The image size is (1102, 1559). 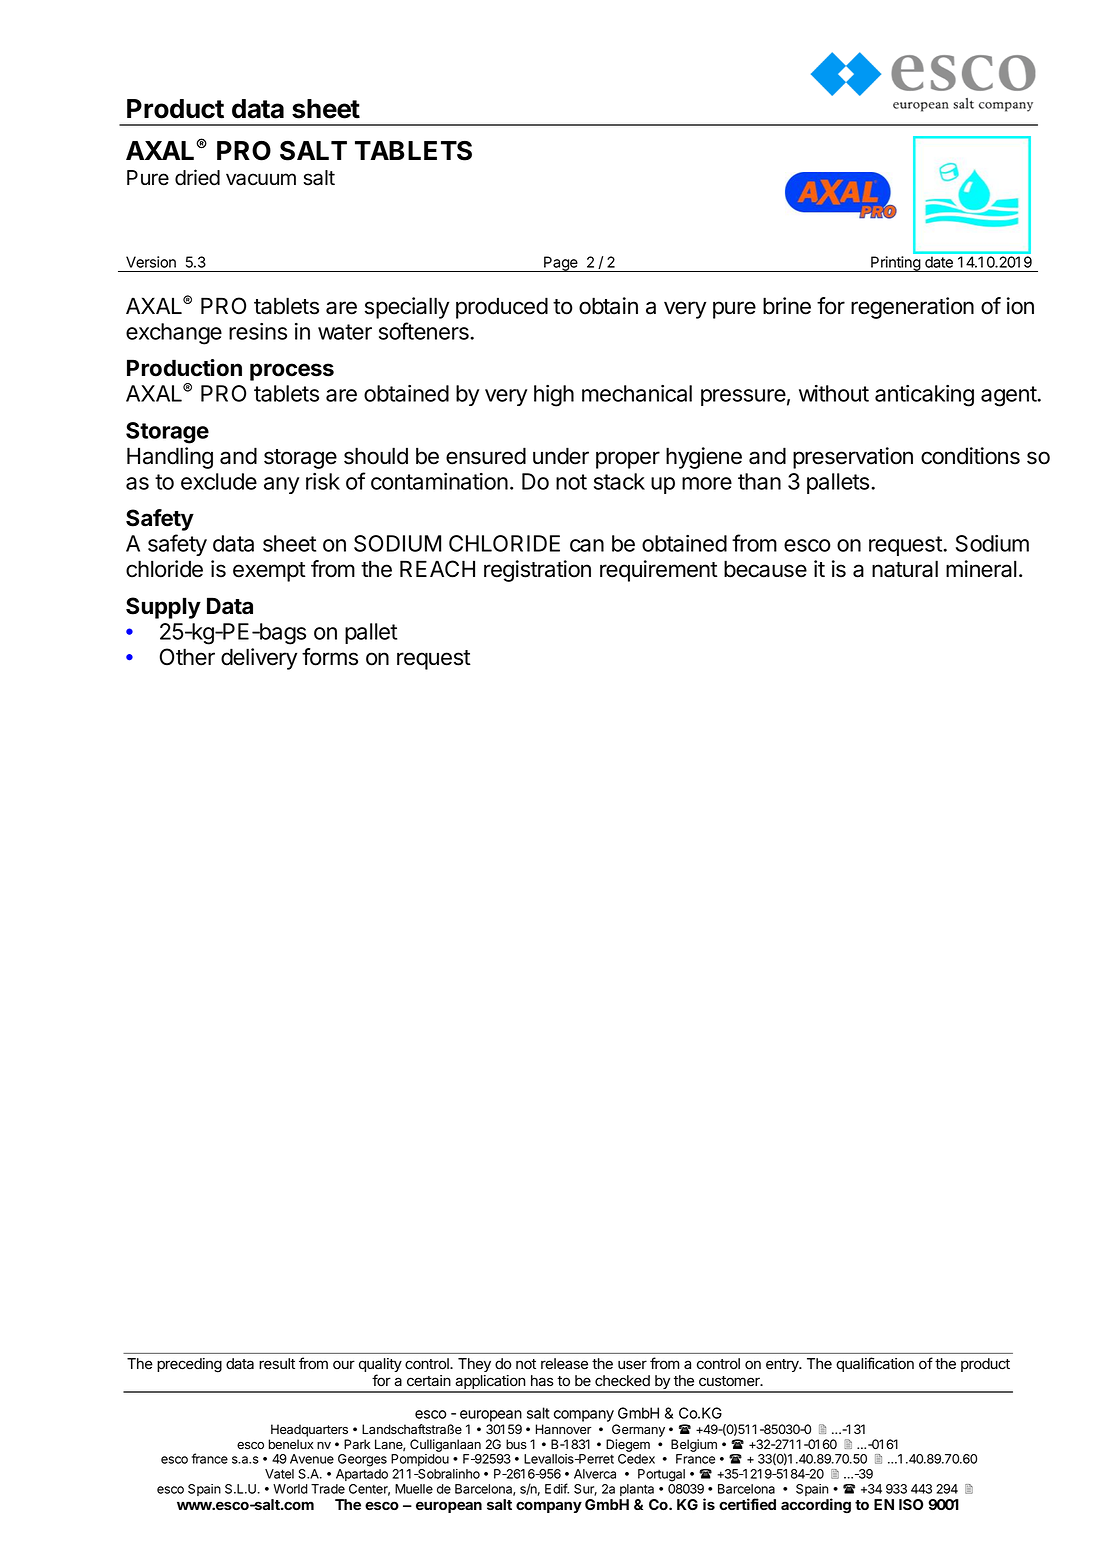 What do you see at coordinates (895, 264) in the screenshot?
I see `Printing` at bounding box center [895, 264].
